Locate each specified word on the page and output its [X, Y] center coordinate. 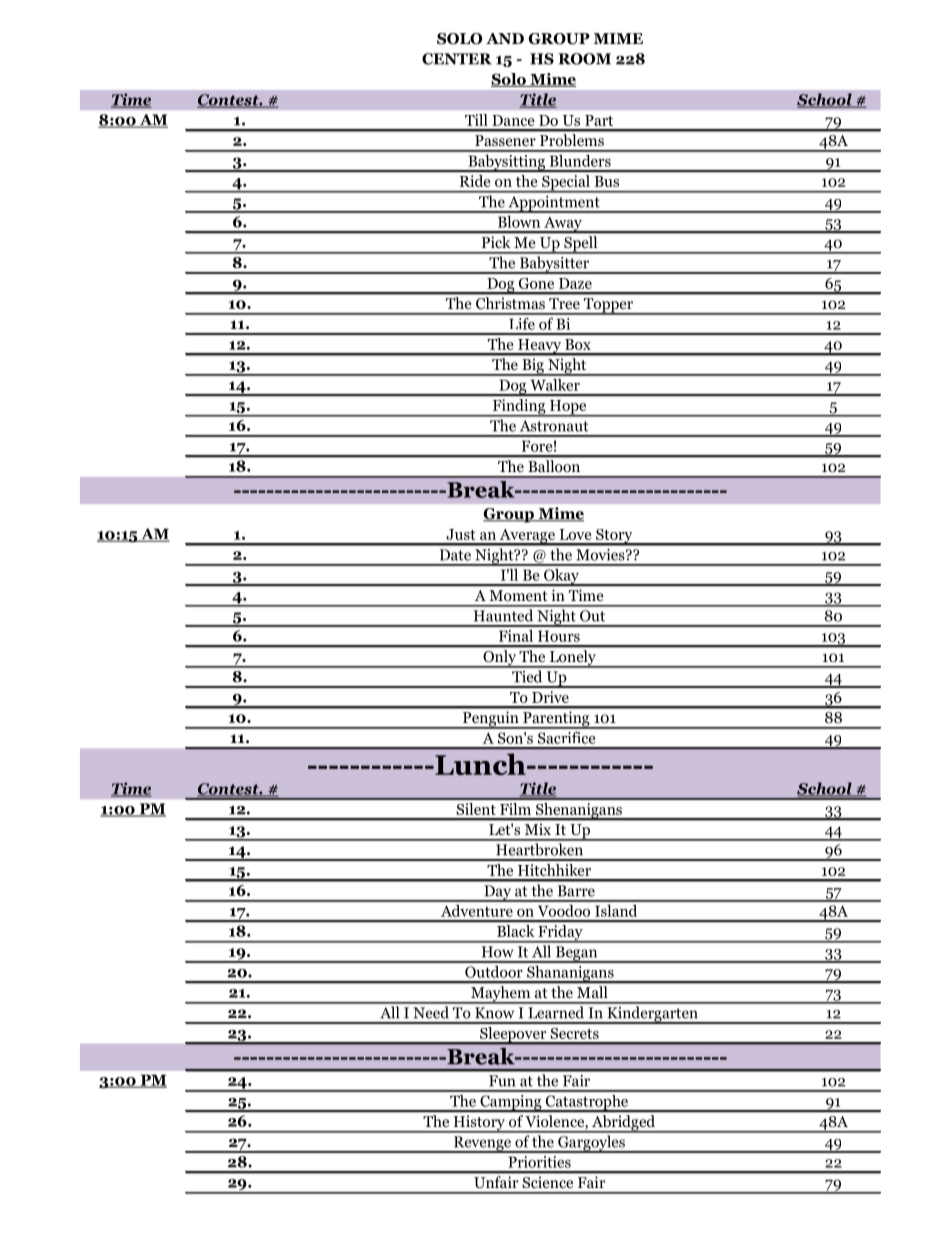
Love [575, 534]
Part [599, 120]
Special [566, 184]
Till [476, 120]
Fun [502, 1081]
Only [499, 659]
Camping [511, 1103]
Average [527, 537]
